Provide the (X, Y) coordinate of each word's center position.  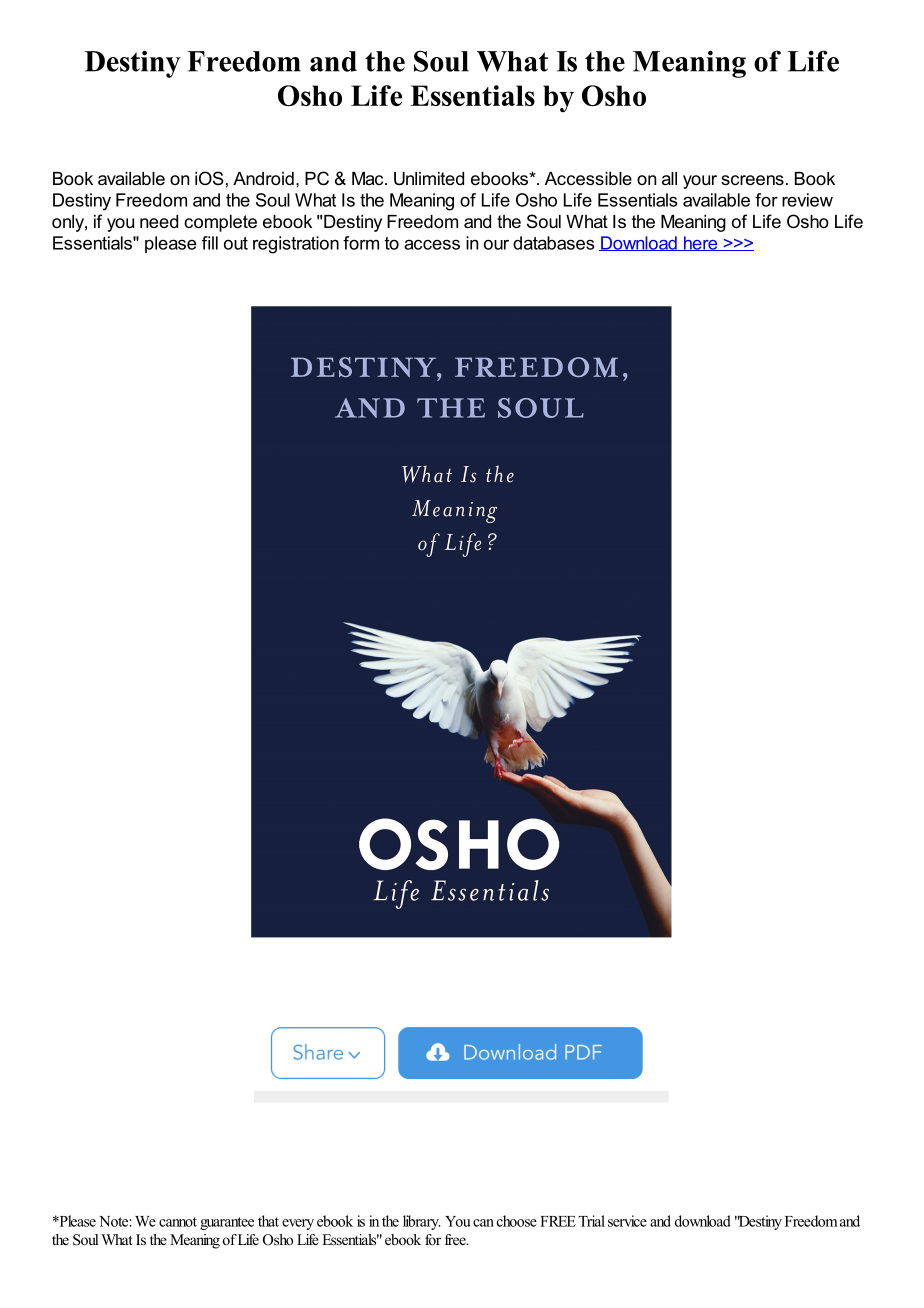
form (361, 243)
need (159, 221)
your (700, 182)
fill (210, 243)
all (669, 178)
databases (554, 243)
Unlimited (429, 179)
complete (220, 223)
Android (263, 178)
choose (517, 1221)
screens (752, 180)
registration (296, 245)
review (807, 200)
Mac (369, 178)
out (236, 243)
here (700, 243)
